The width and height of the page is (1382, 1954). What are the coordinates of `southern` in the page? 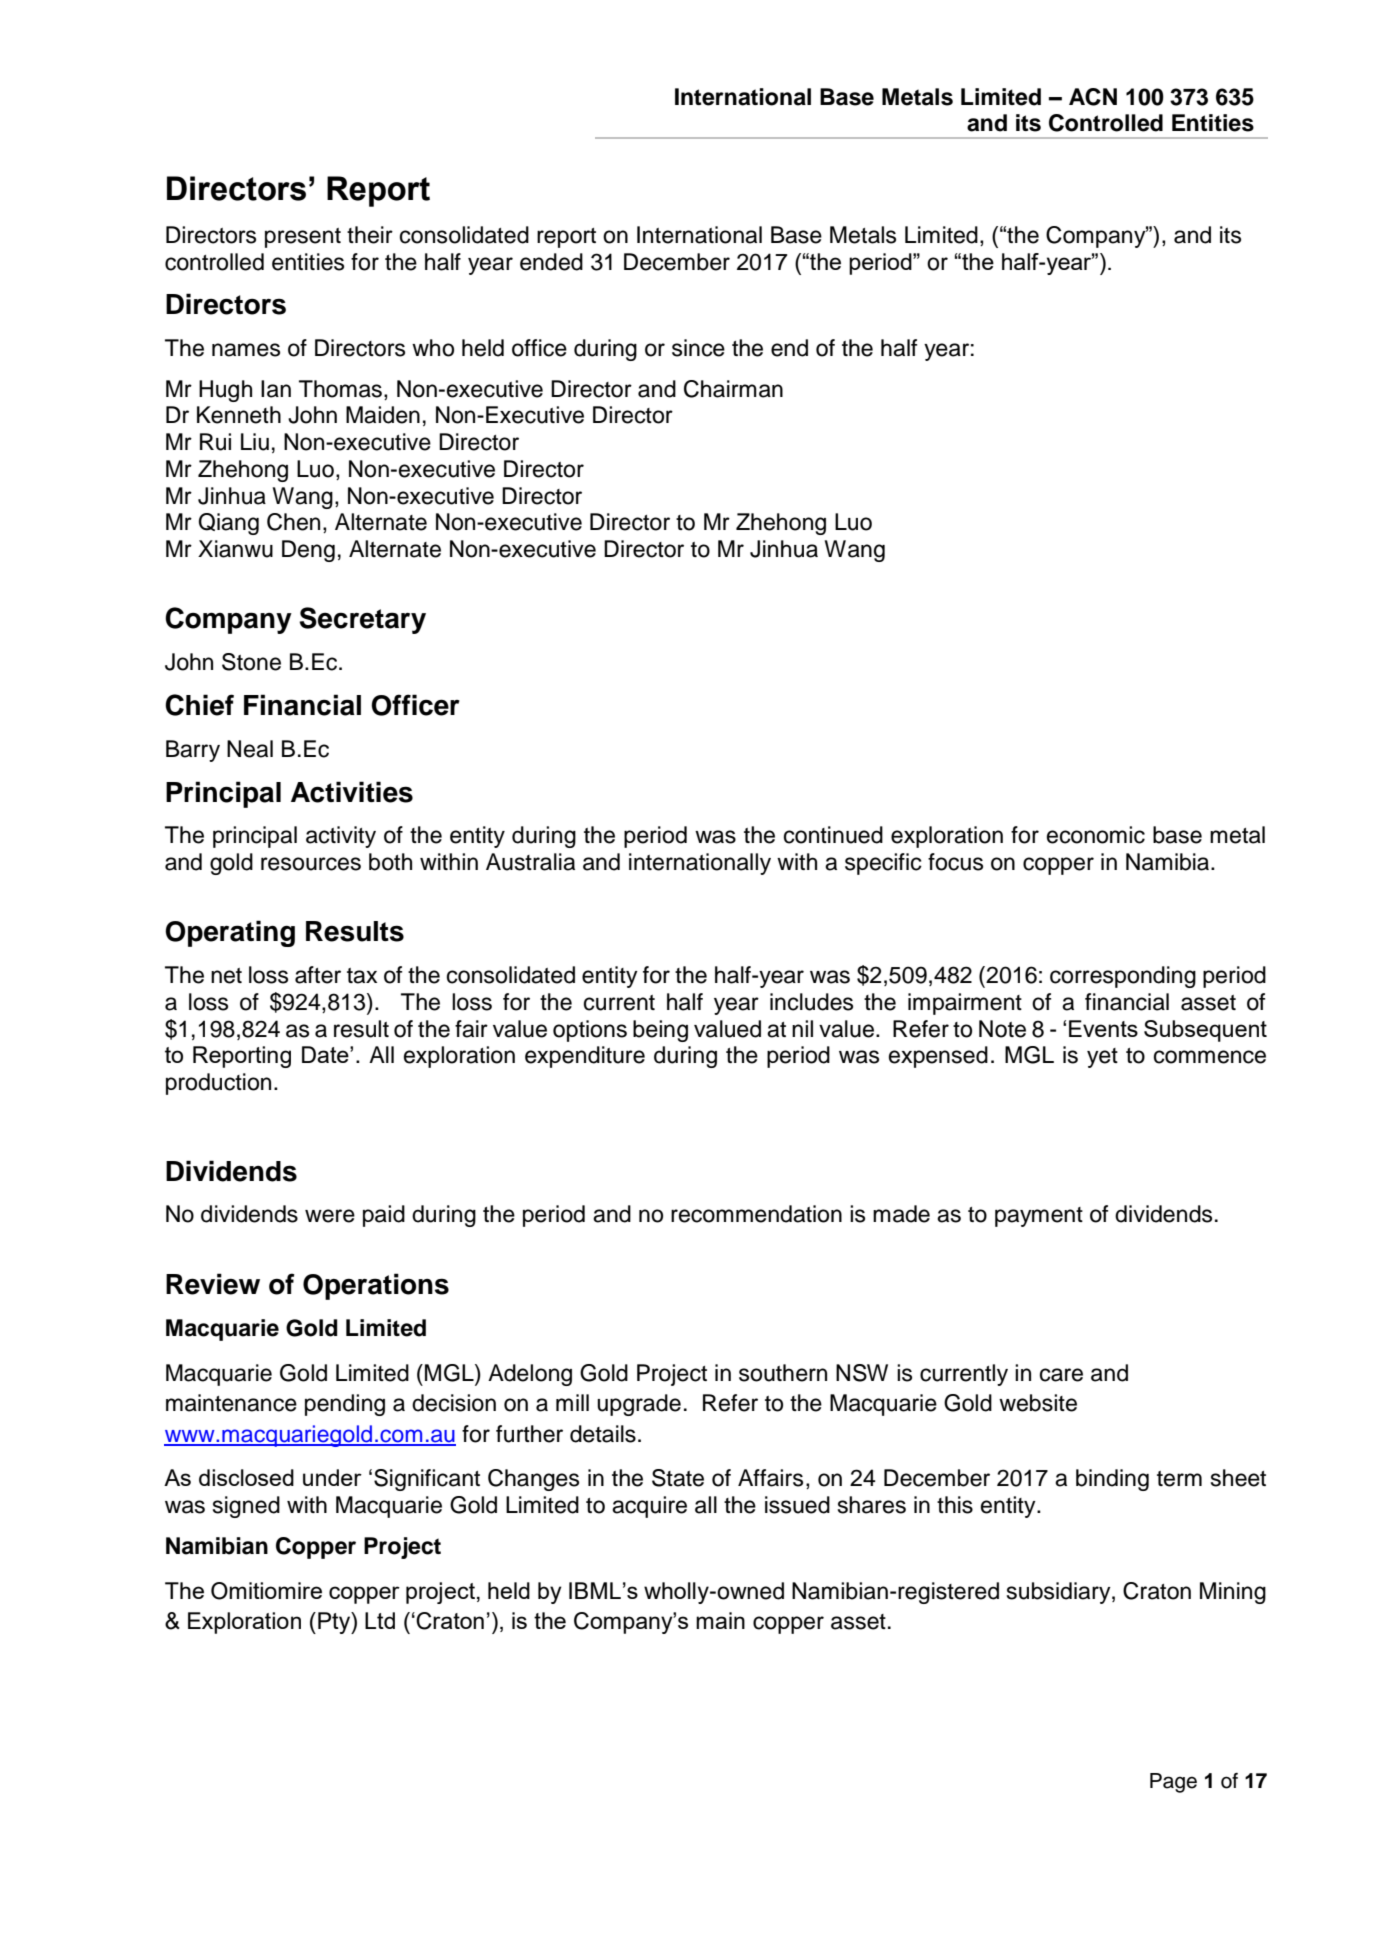 It's located at (783, 1373).
